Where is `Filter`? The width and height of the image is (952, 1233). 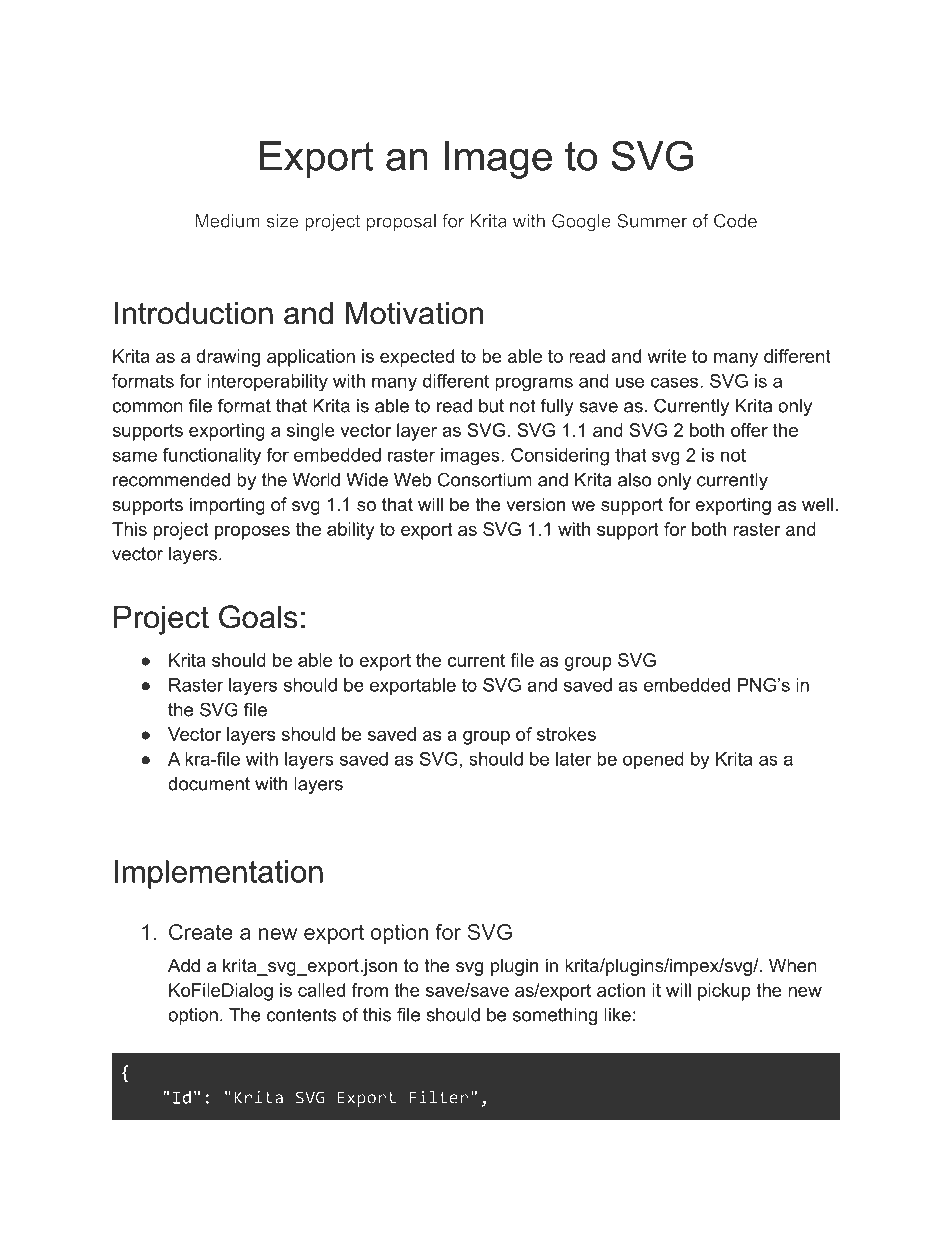
Filter is located at coordinates (438, 1097).
